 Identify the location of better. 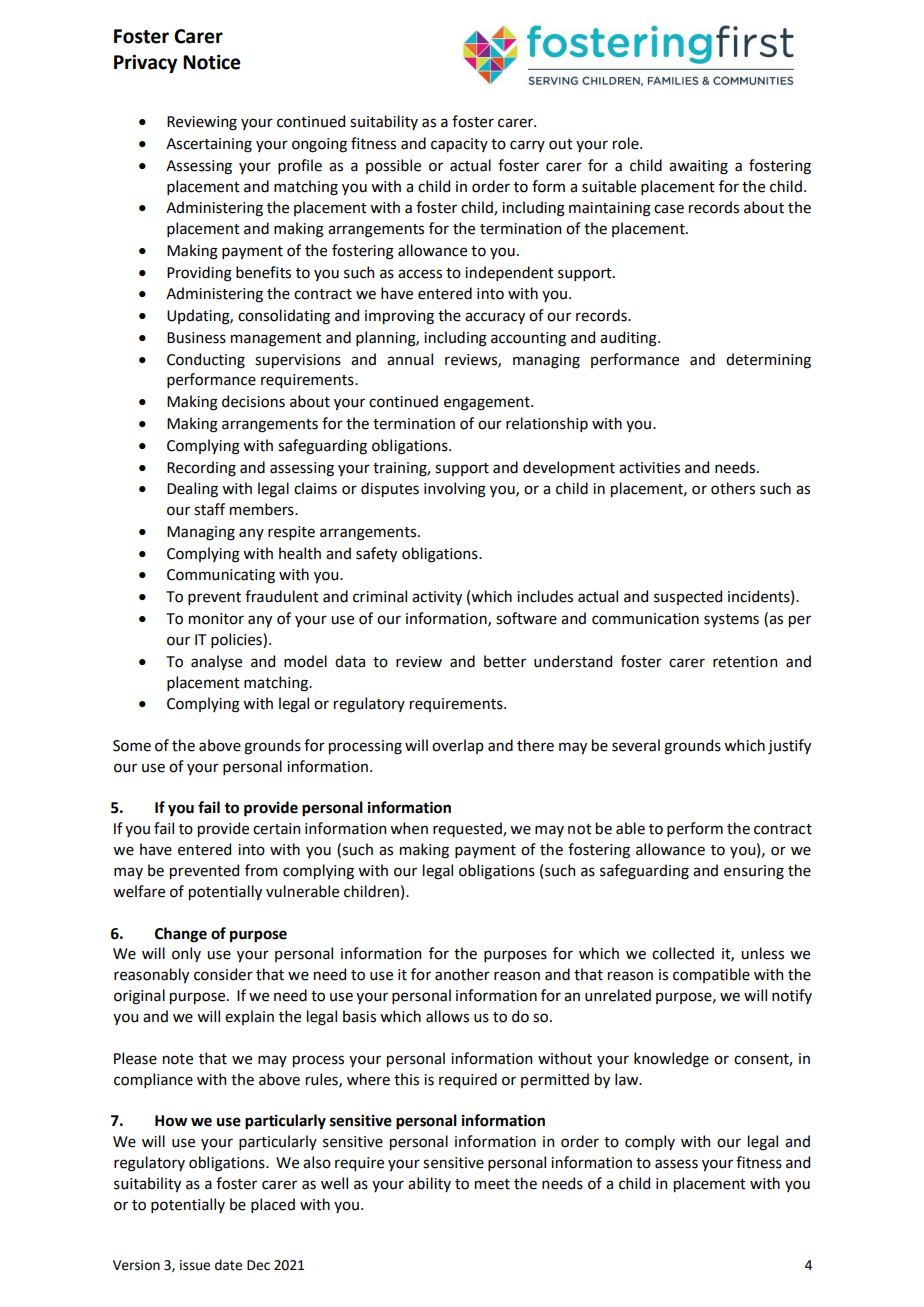
(505, 661).
